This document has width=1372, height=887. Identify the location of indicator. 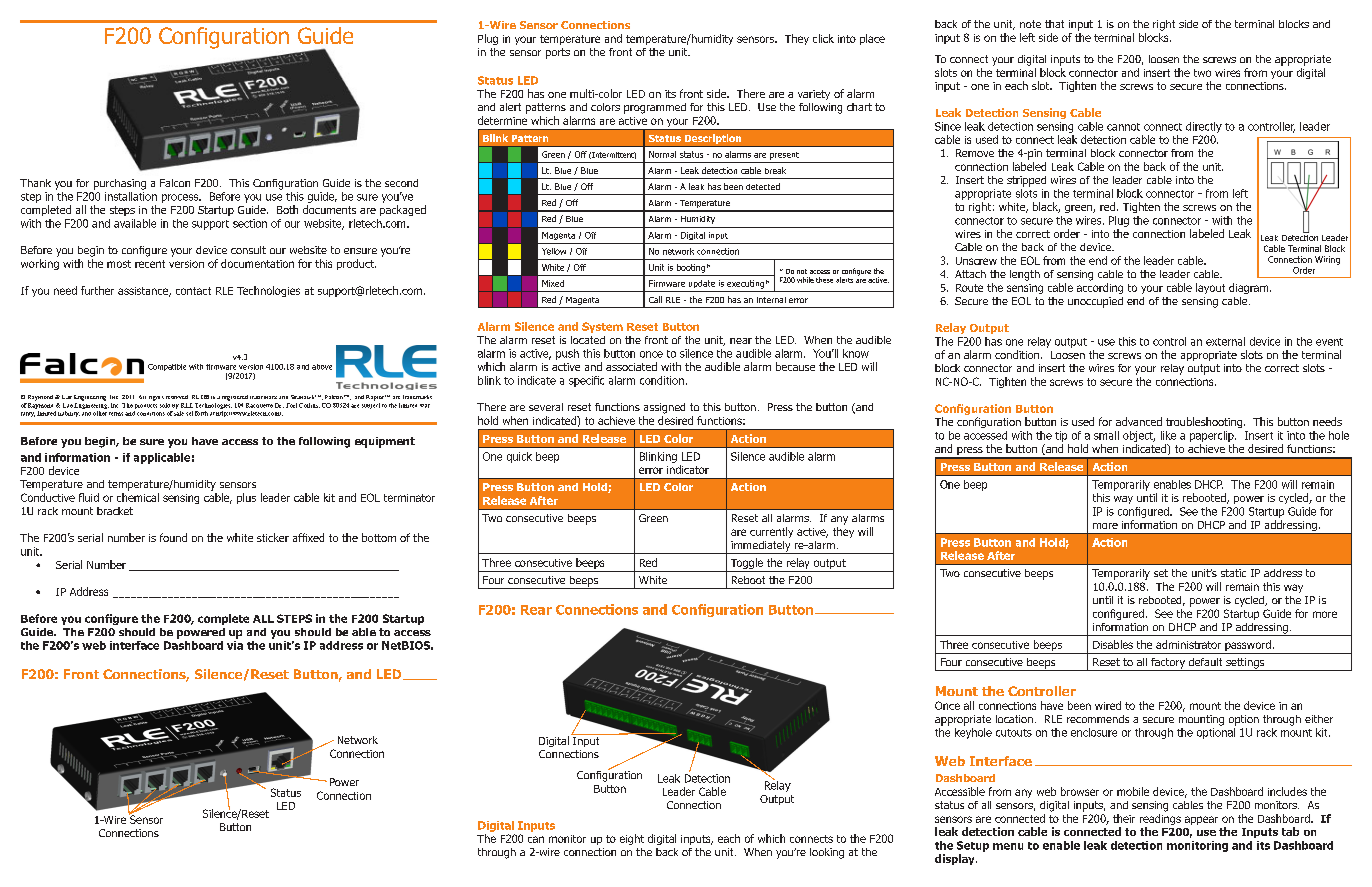
(688, 469).
